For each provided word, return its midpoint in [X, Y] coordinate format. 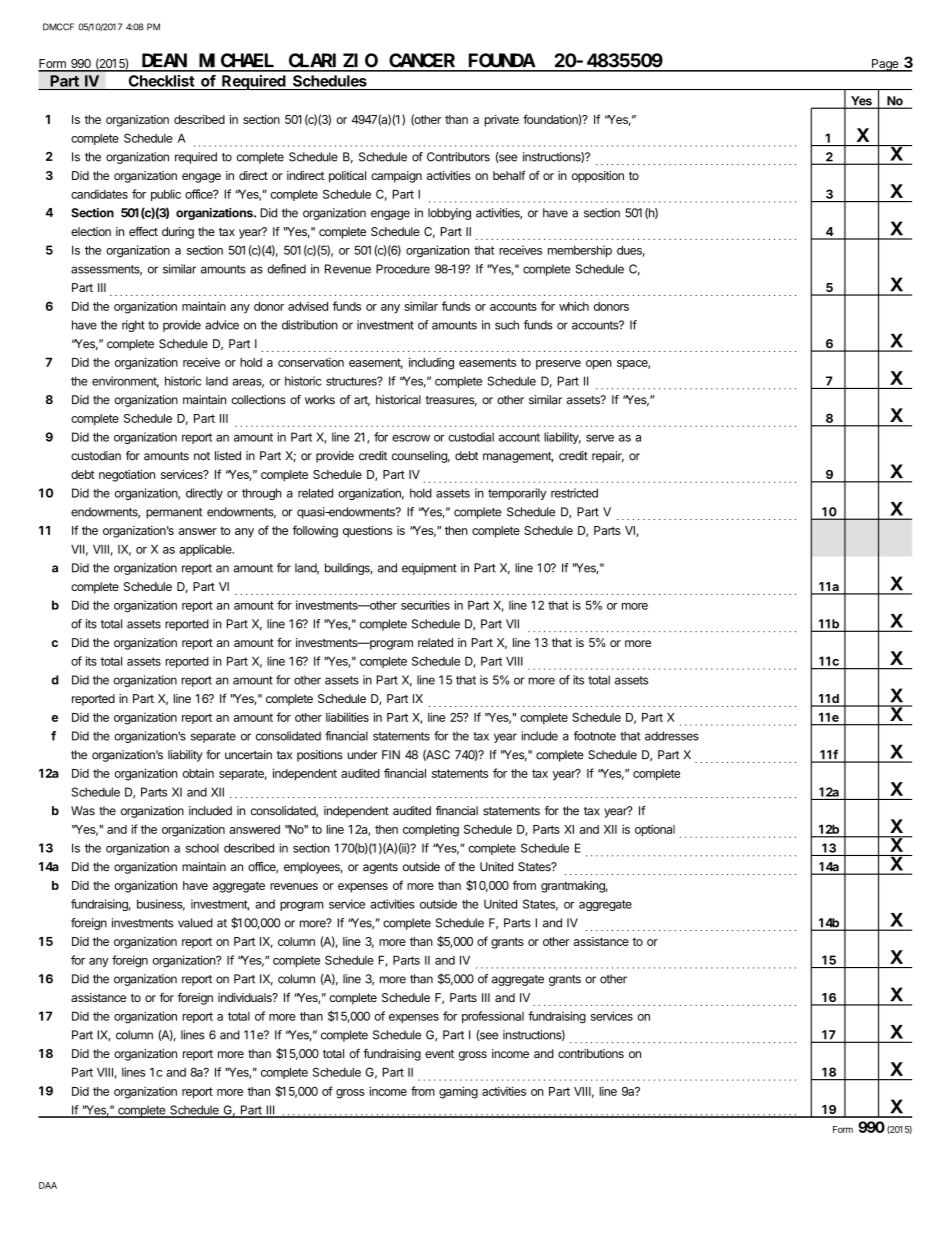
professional [493, 1017]
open [599, 365]
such [507, 325]
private [502, 121]
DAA [48, 1185]
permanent [174, 513]
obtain [198, 773]
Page [885, 65]
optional [655, 831]
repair [608, 457]
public [166, 195]
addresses [672, 736]
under [362, 755]
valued [195, 923]
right [133, 326]
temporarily [517, 494]
